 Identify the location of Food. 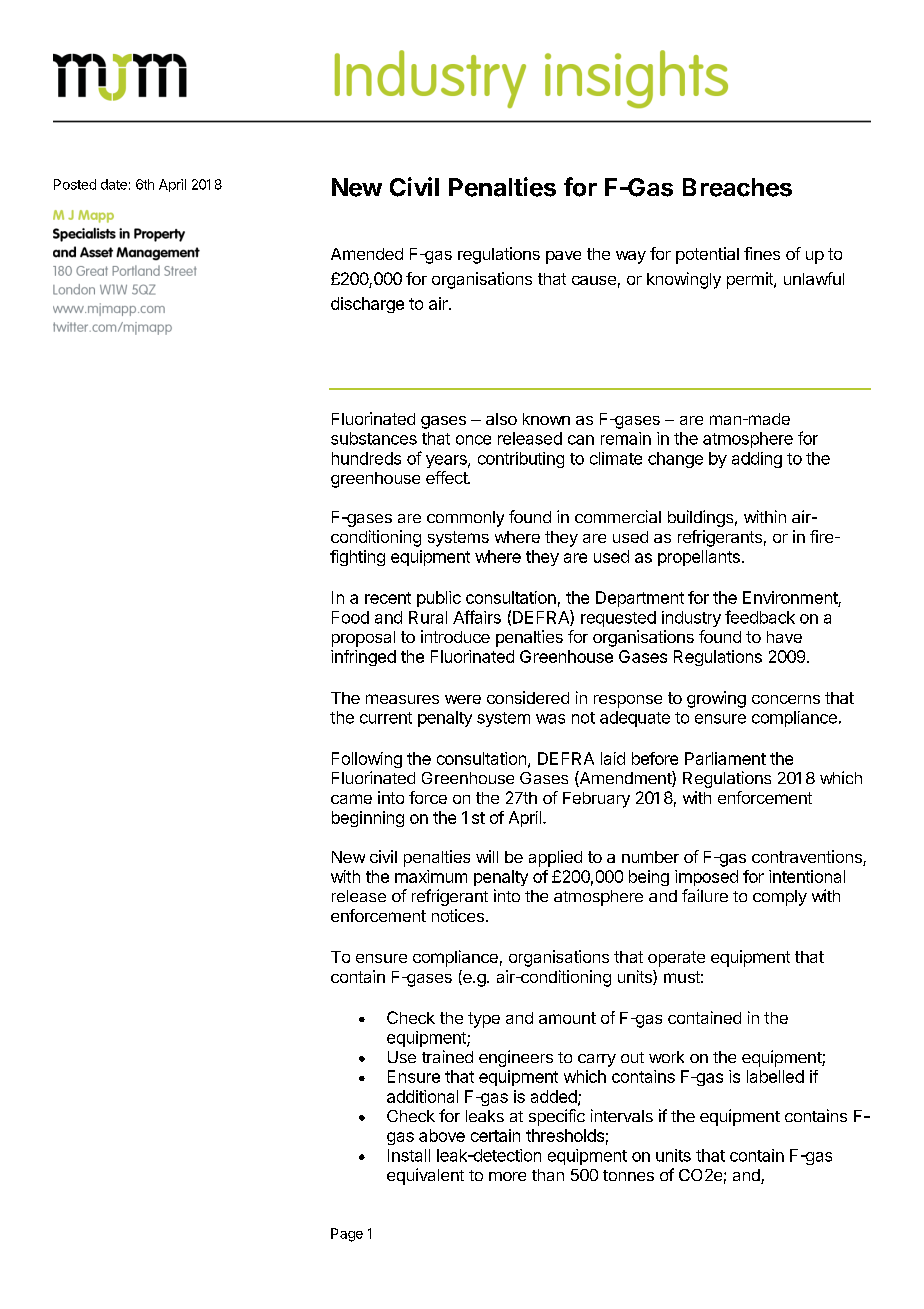
(350, 617).
